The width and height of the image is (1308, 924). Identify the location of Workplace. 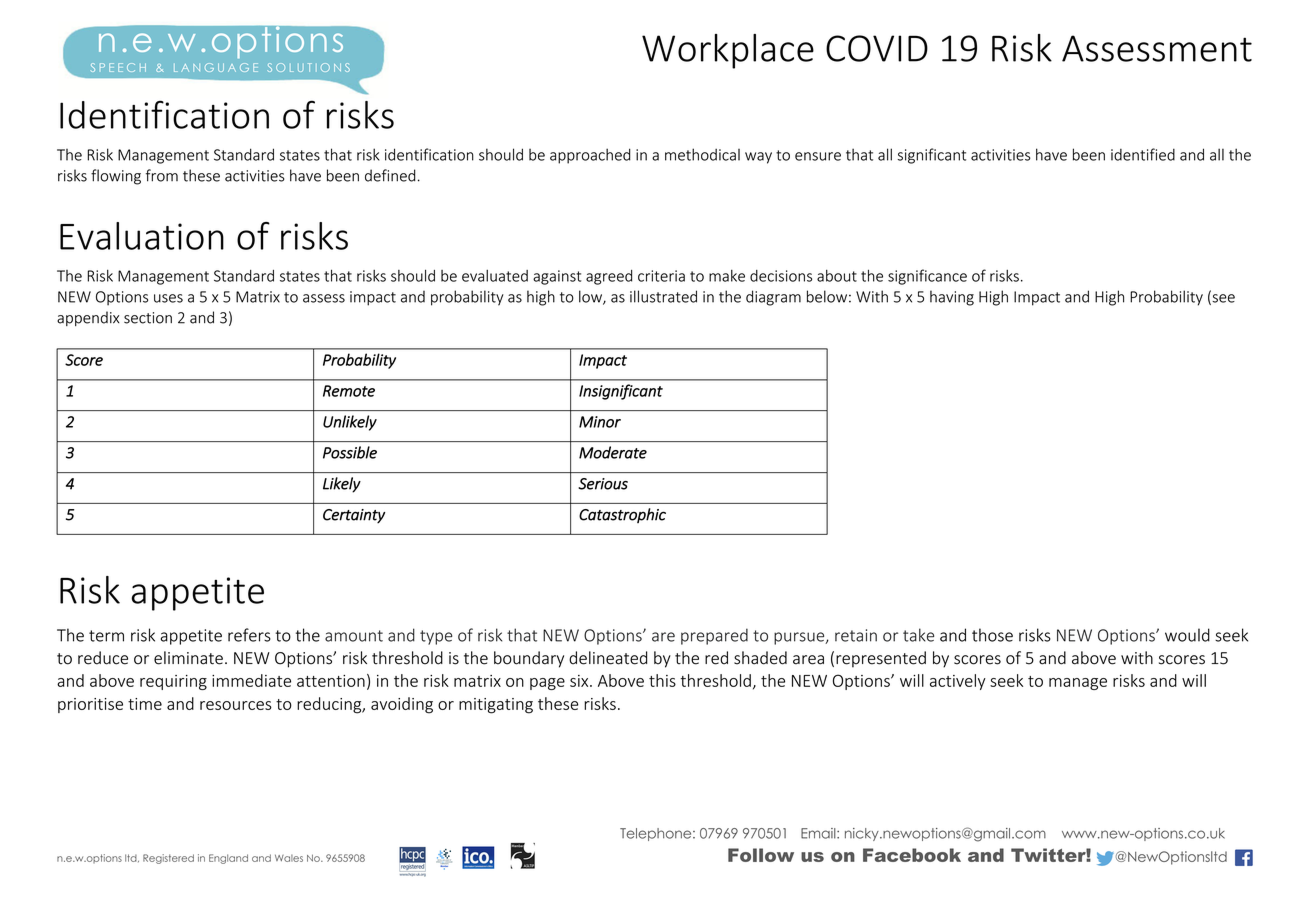
(728, 51).
